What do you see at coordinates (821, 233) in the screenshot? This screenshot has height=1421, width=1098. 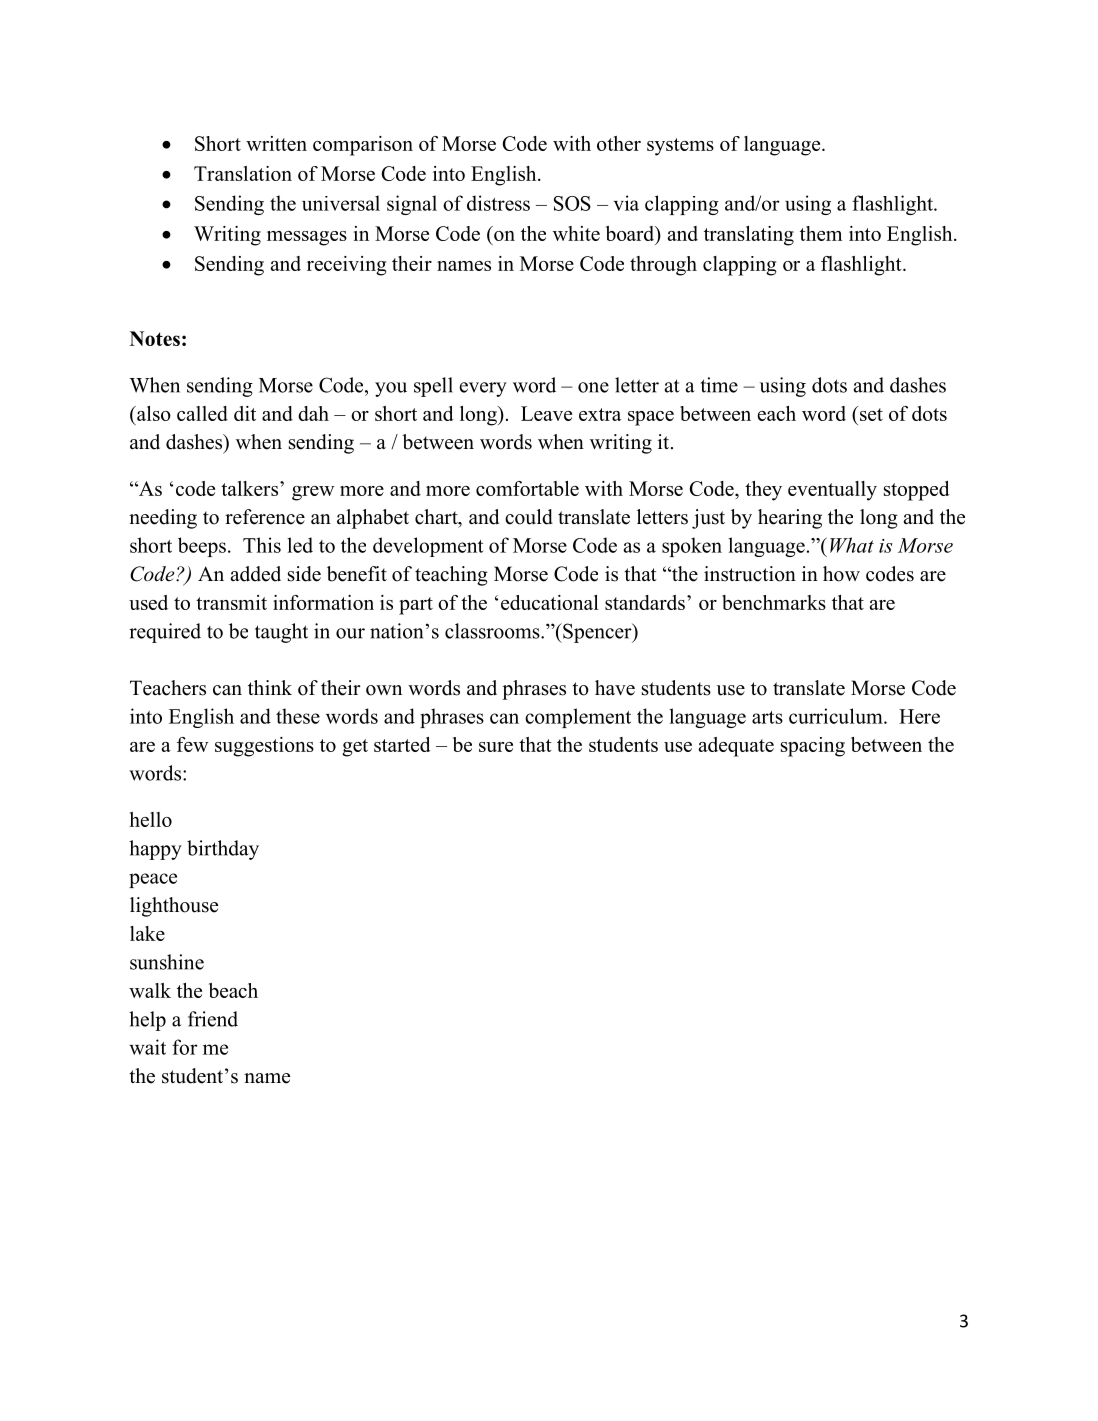 I see `them` at bounding box center [821, 233].
